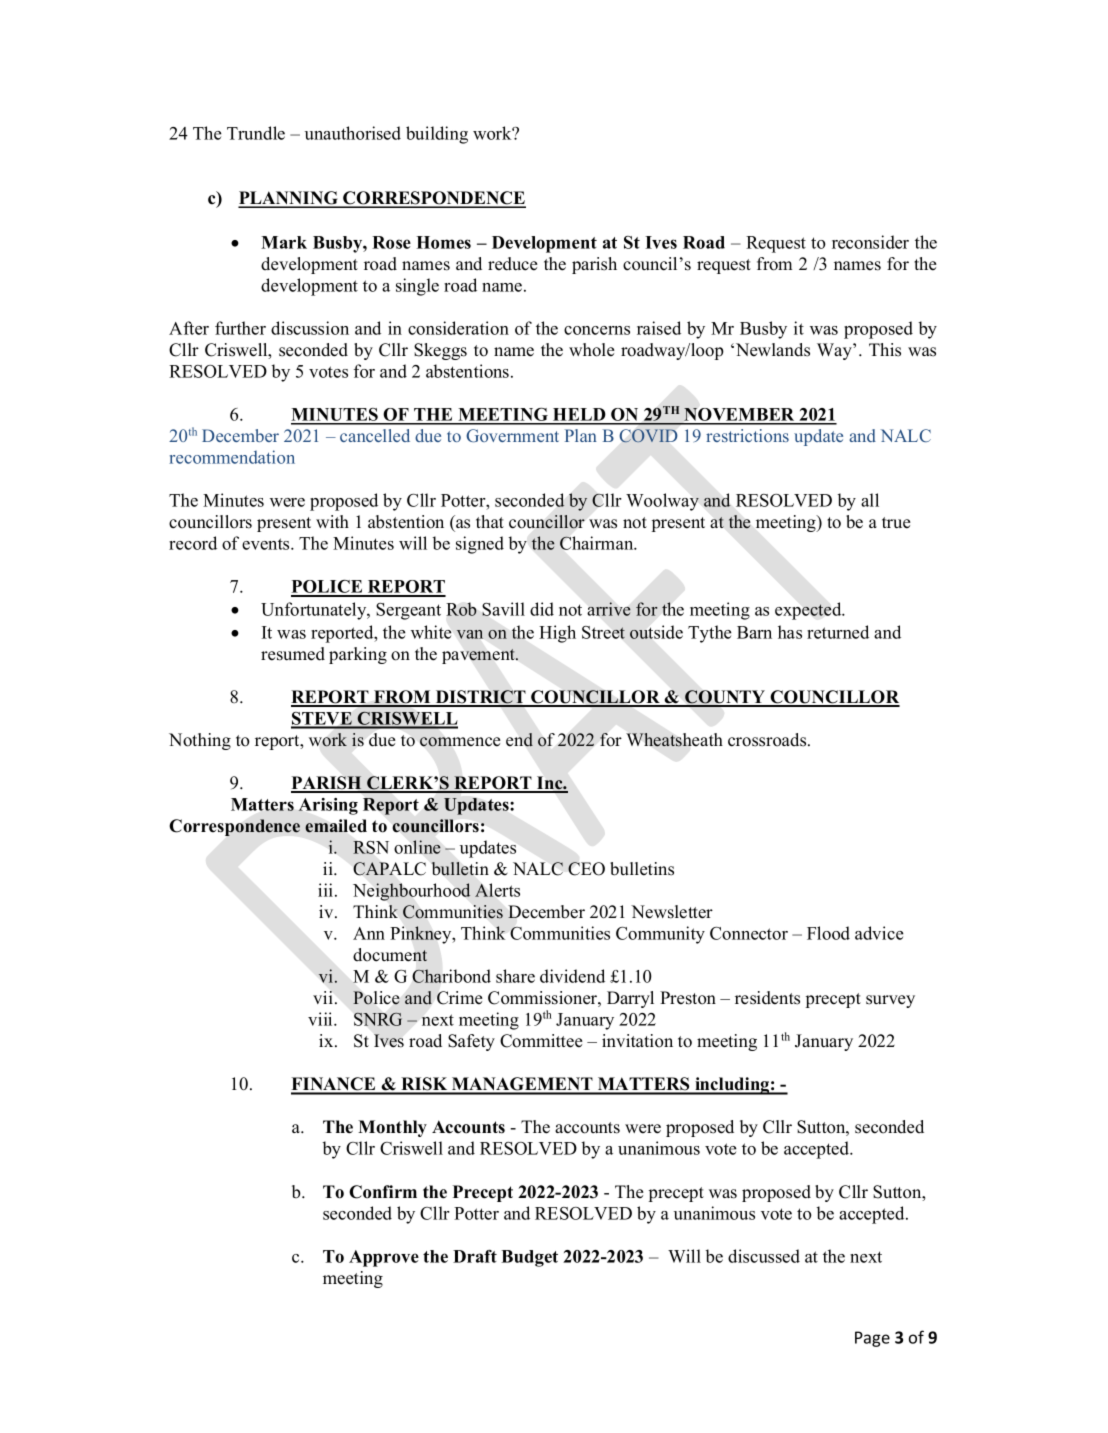 The width and height of the screenshot is (1108, 1433). I want to click on Budget, so click(529, 1258).
